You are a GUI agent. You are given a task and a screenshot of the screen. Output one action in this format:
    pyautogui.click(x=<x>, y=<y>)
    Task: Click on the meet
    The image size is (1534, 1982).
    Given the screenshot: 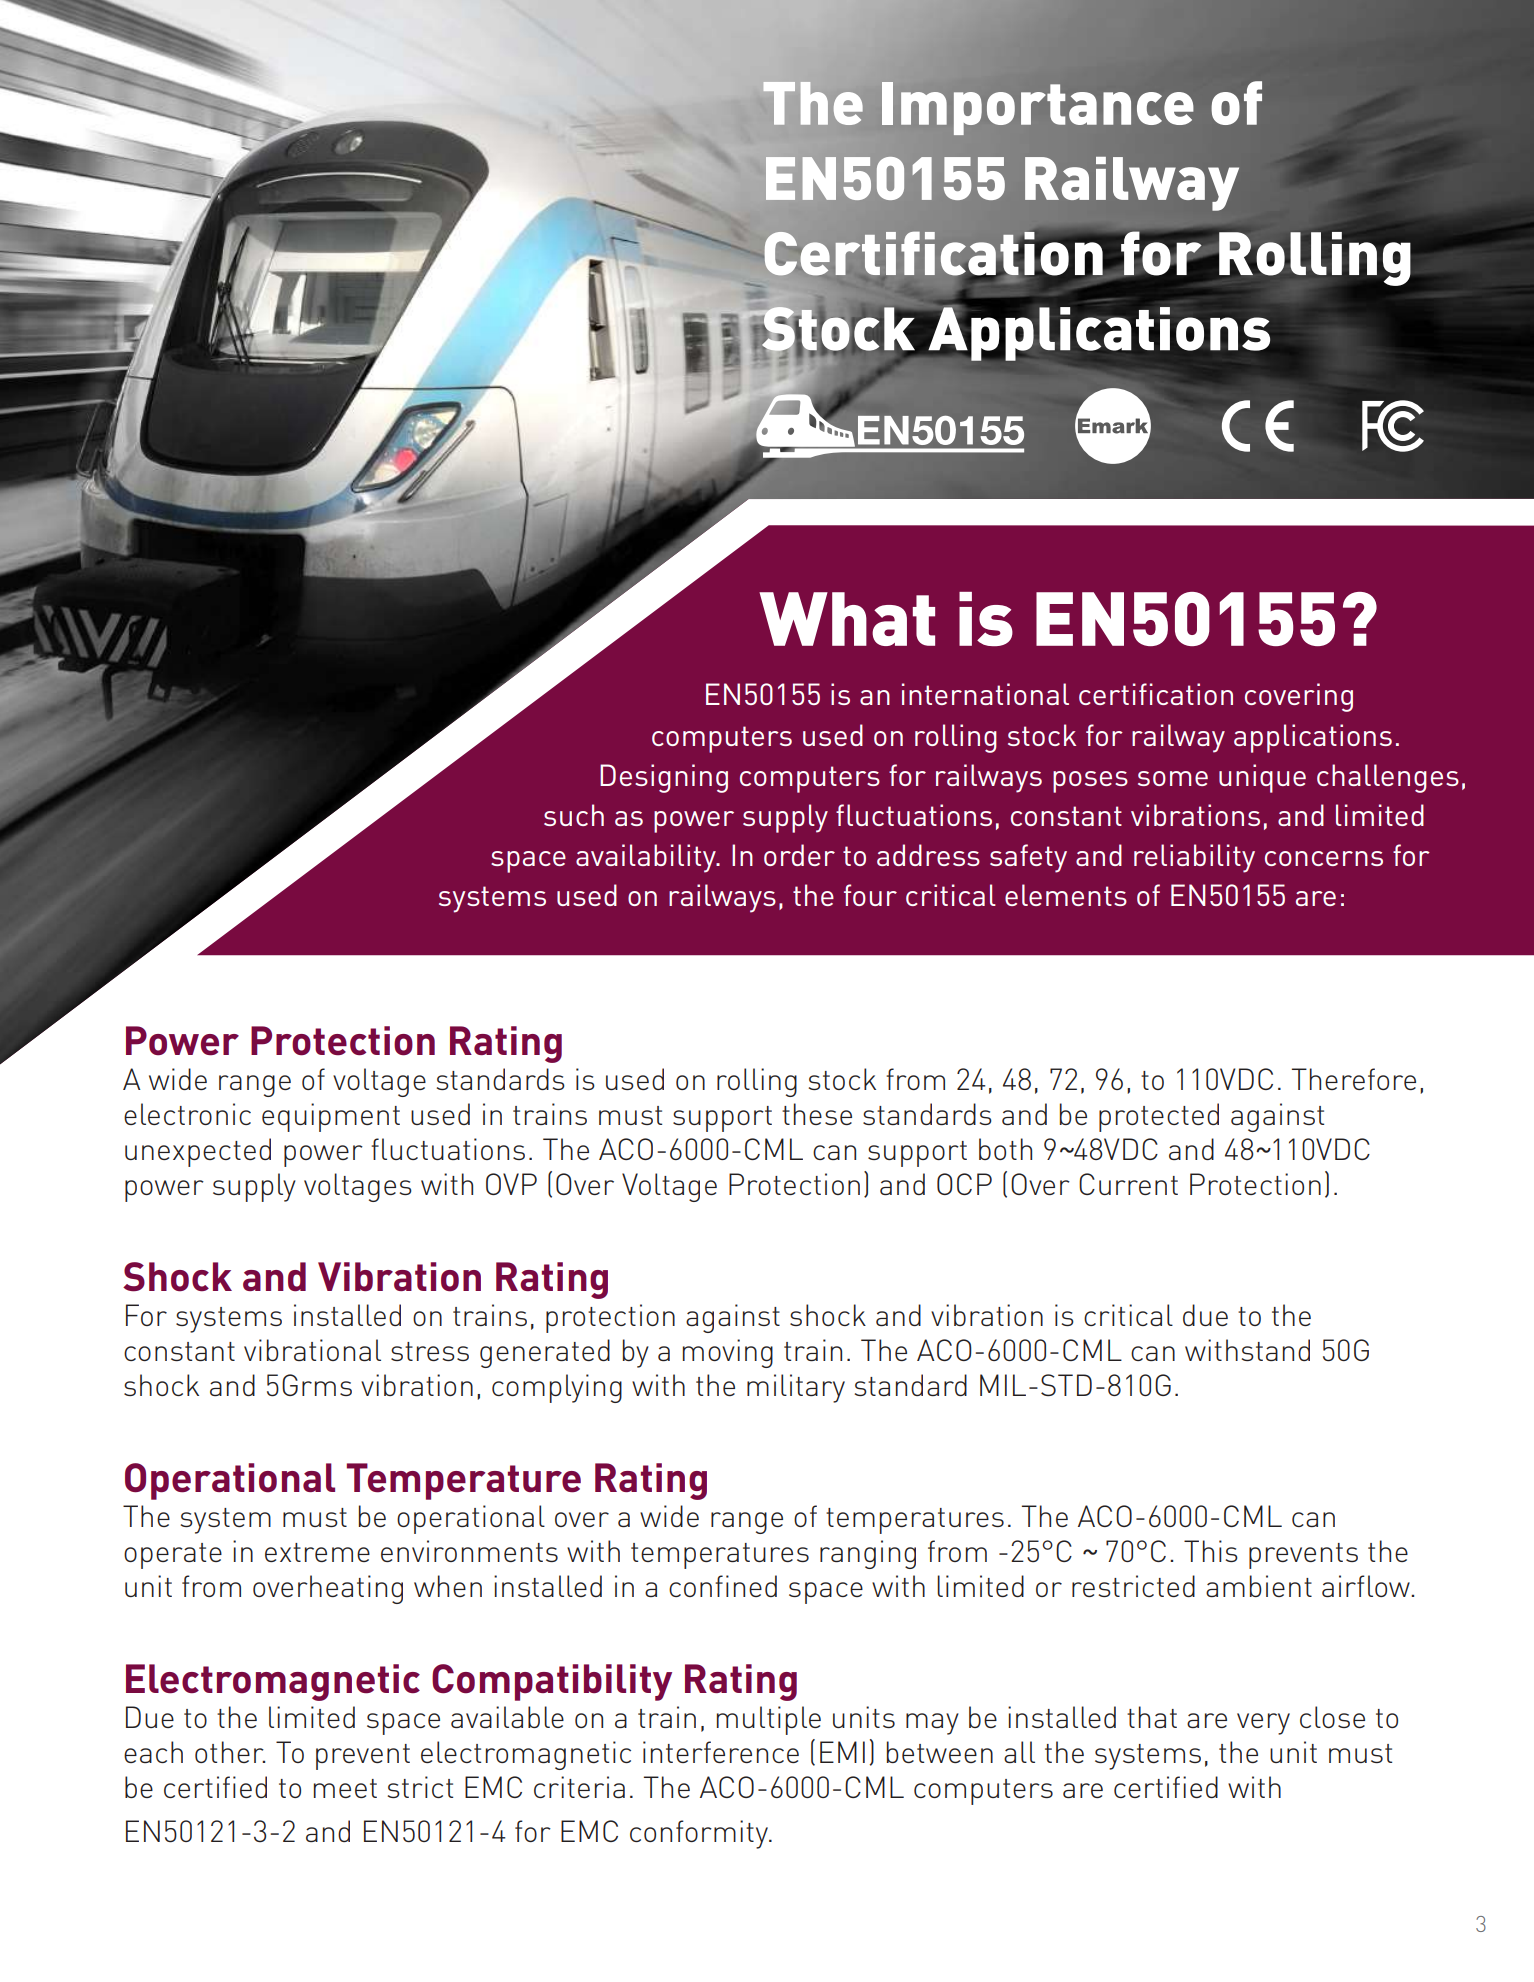 What is the action you would take?
    pyautogui.click(x=345, y=1788)
